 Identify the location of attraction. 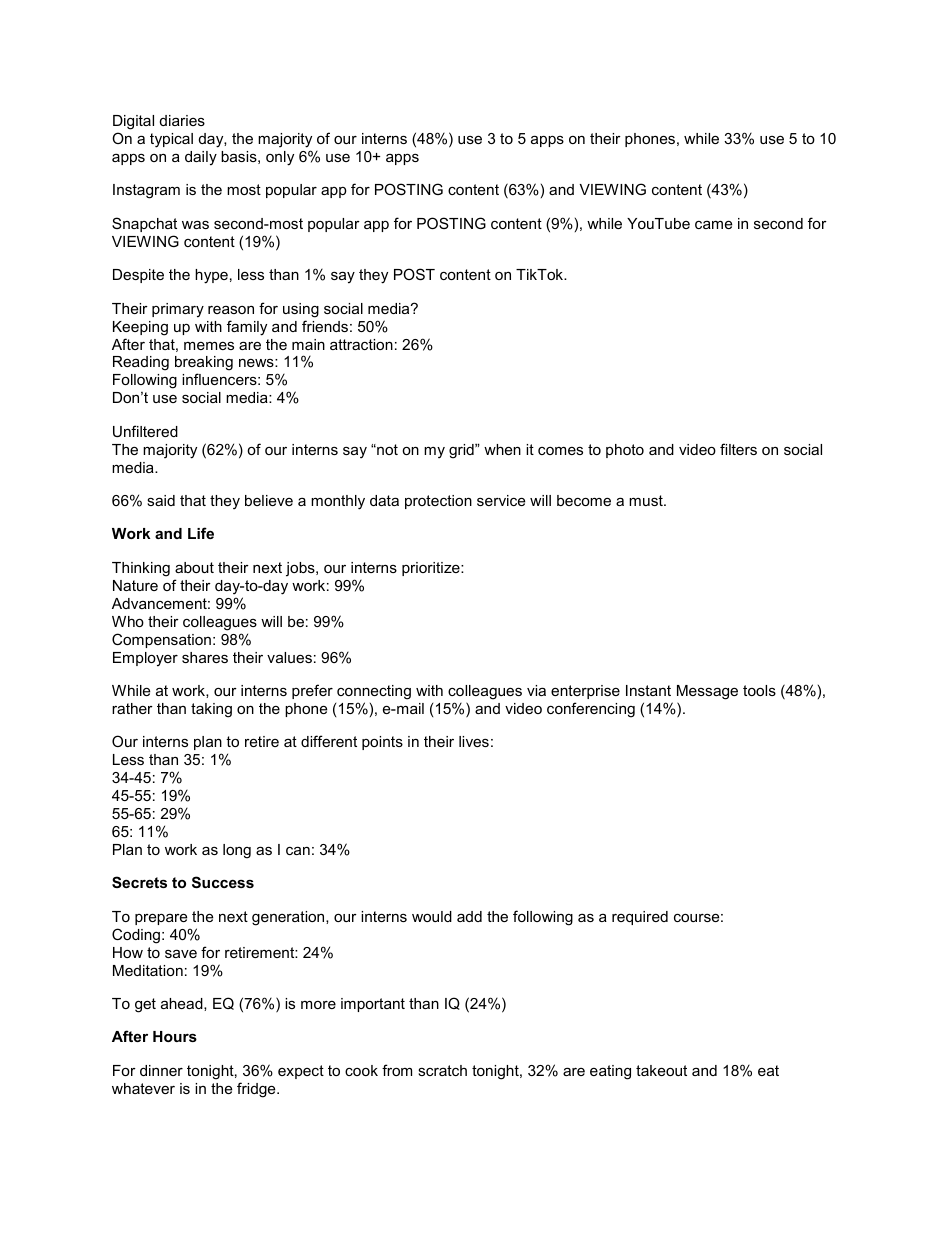
(361, 344).
